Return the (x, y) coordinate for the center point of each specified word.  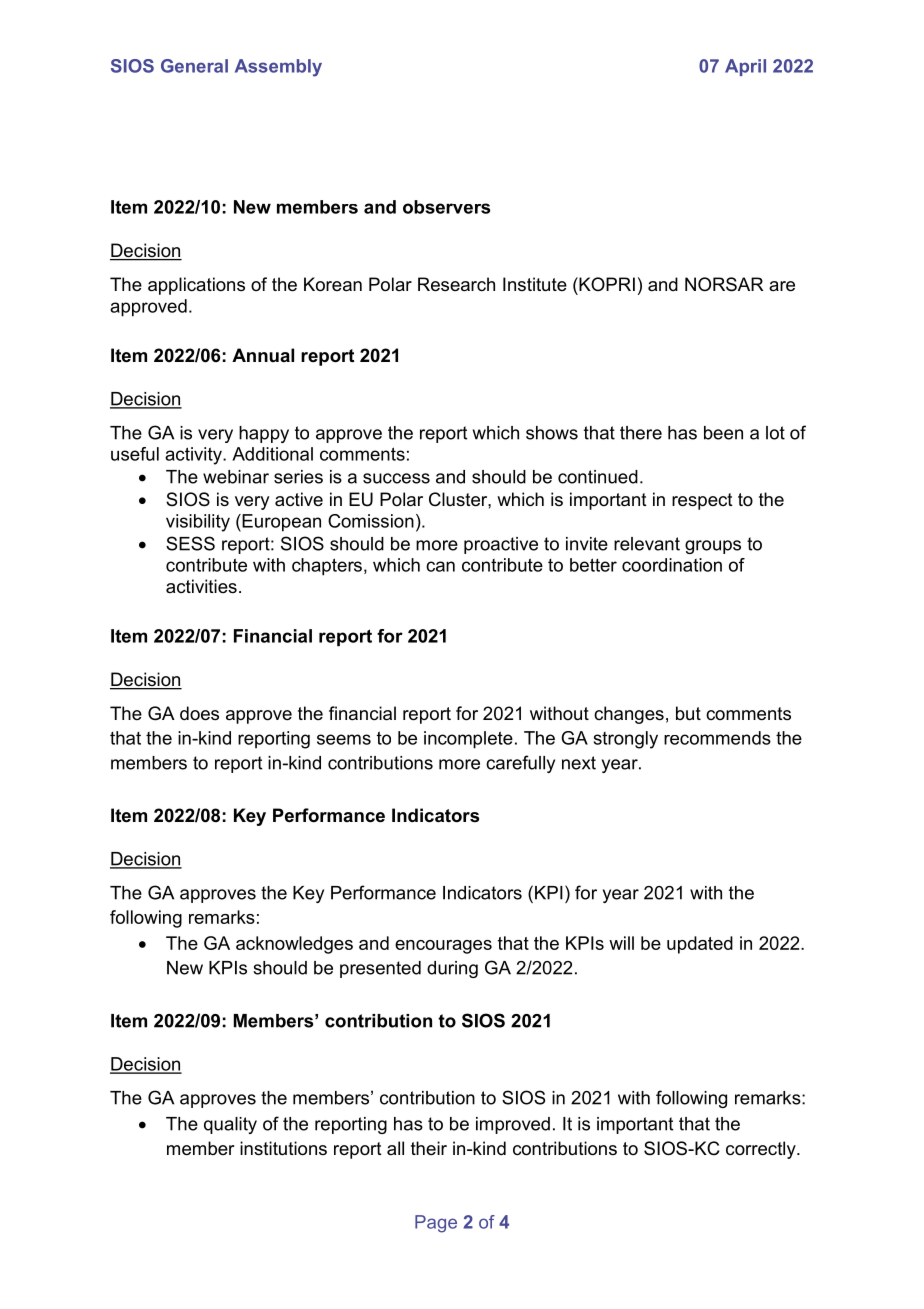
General (194, 66)
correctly (762, 1150)
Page (436, 1224)
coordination (672, 565)
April (745, 67)
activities (201, 586)
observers (446, 207)
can (440, 566)
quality (230, 1125)
